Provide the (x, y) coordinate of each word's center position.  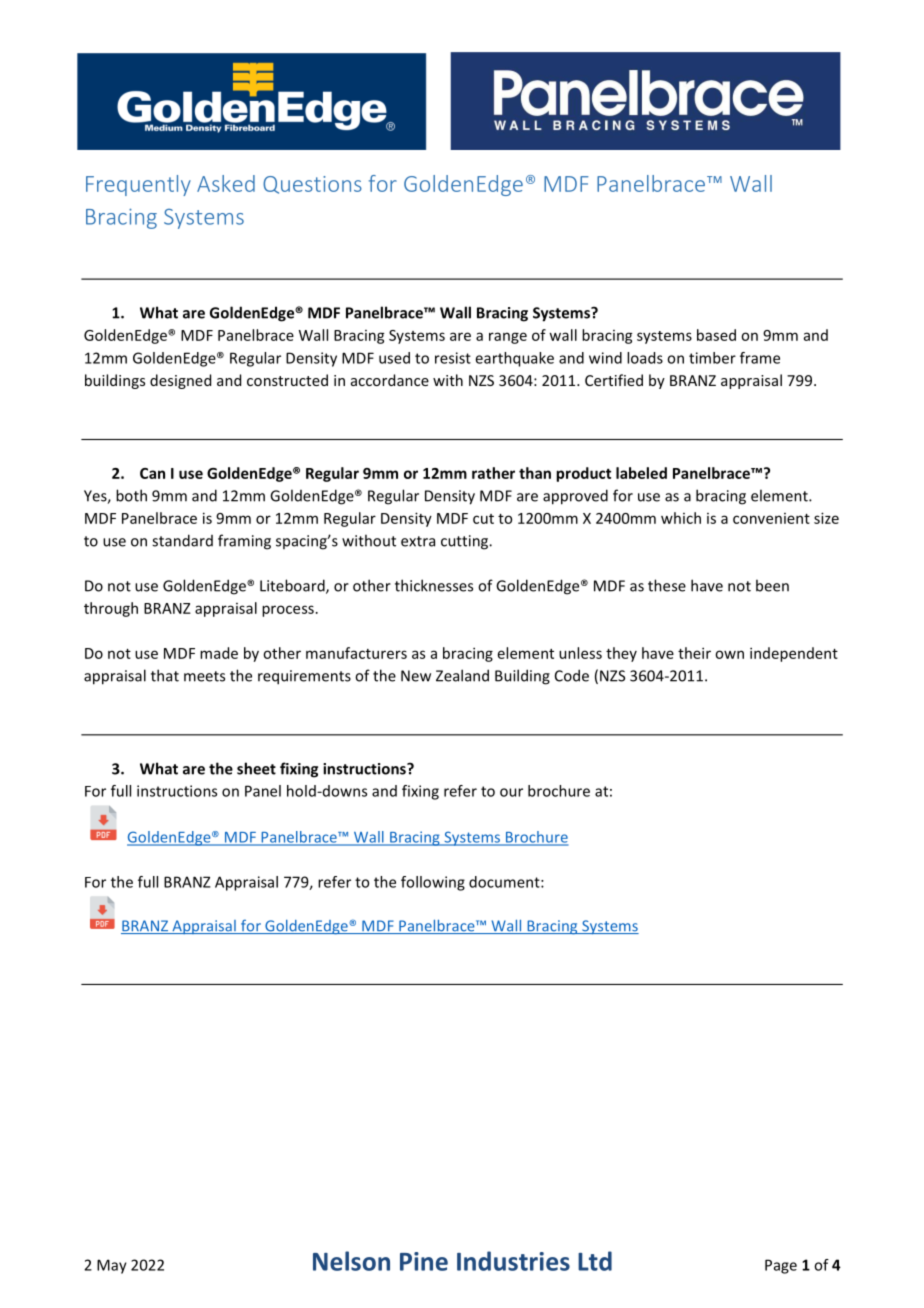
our (511, 792)
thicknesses (434, 585)
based (716, 335)
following (433, 883)
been (772, 585)
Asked (226, 183)
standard (182, 540)
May (112, 1266)
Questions (312, 185)
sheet (256, 768)
